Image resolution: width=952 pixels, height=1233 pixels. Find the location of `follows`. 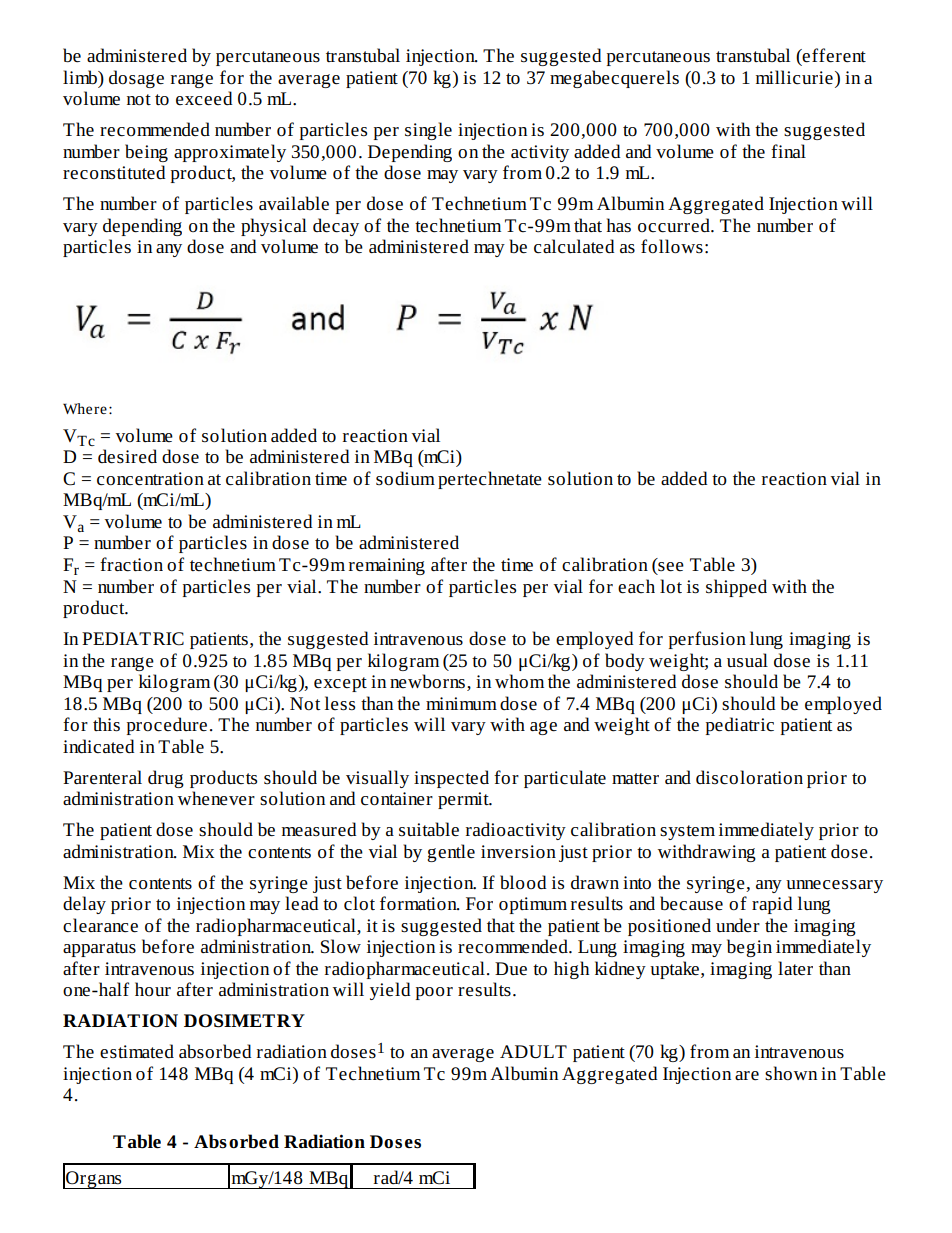

follows is located at coordinates (672, 246).
